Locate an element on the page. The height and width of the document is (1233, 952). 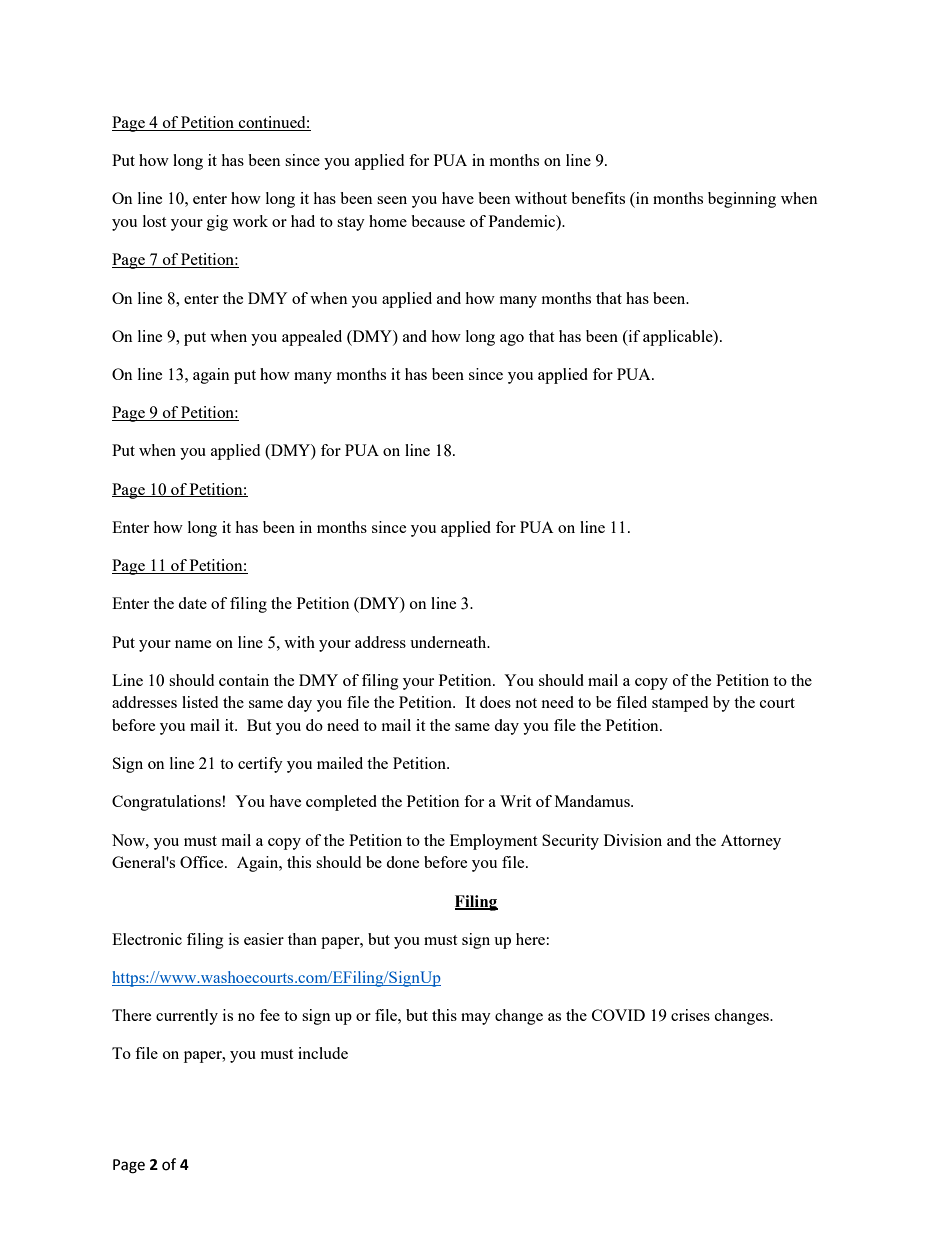
currently is located at coordinates (187, 1017).
